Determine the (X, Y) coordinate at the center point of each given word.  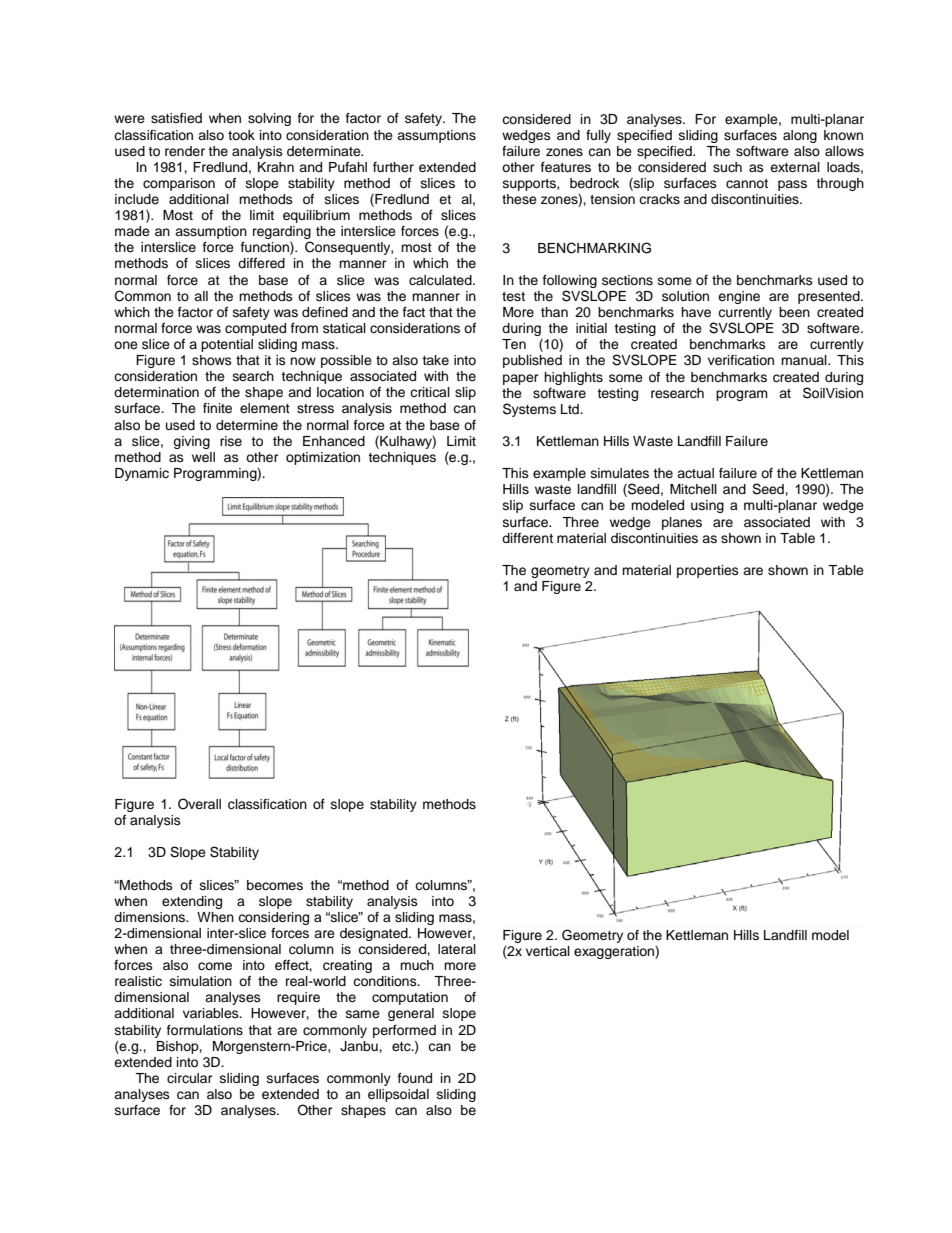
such (727, 167)
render (185, 151)
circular (190, 1078)
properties (708, 571)
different (527, 538)
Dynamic (142, 474)
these (519, 199)
